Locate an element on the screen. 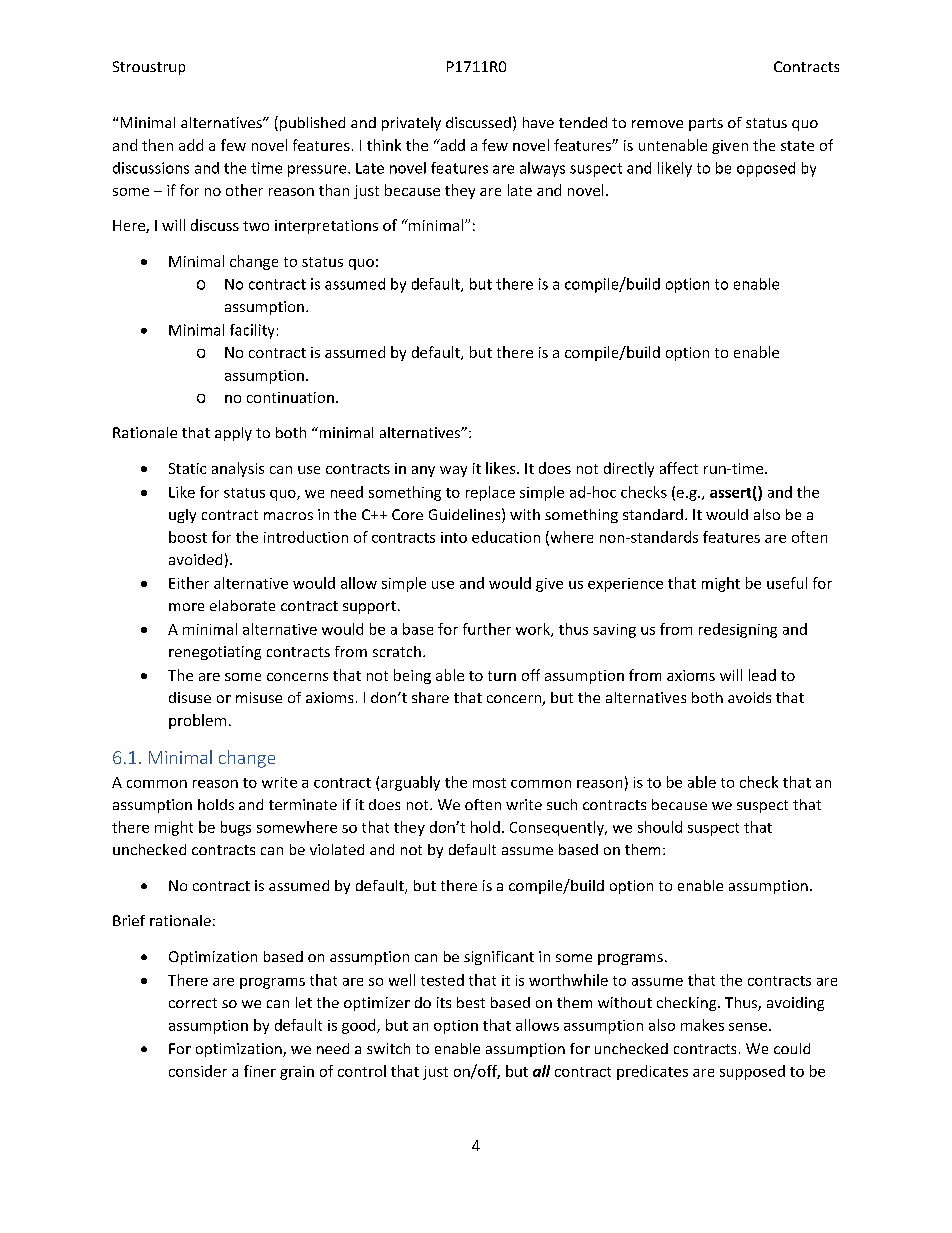  into is located at coordinates (454, 537).
